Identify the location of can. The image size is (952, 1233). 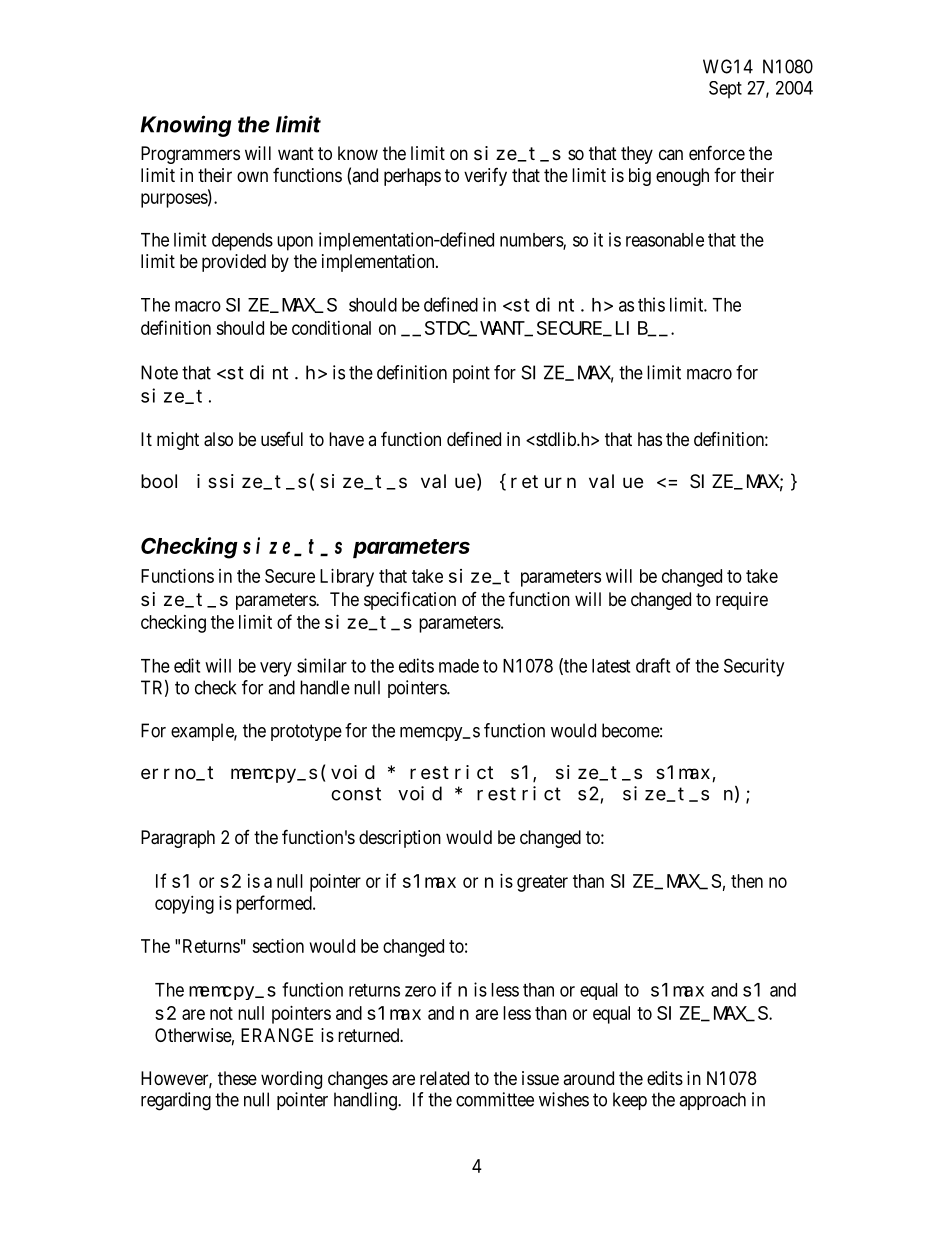
(671, 154).
